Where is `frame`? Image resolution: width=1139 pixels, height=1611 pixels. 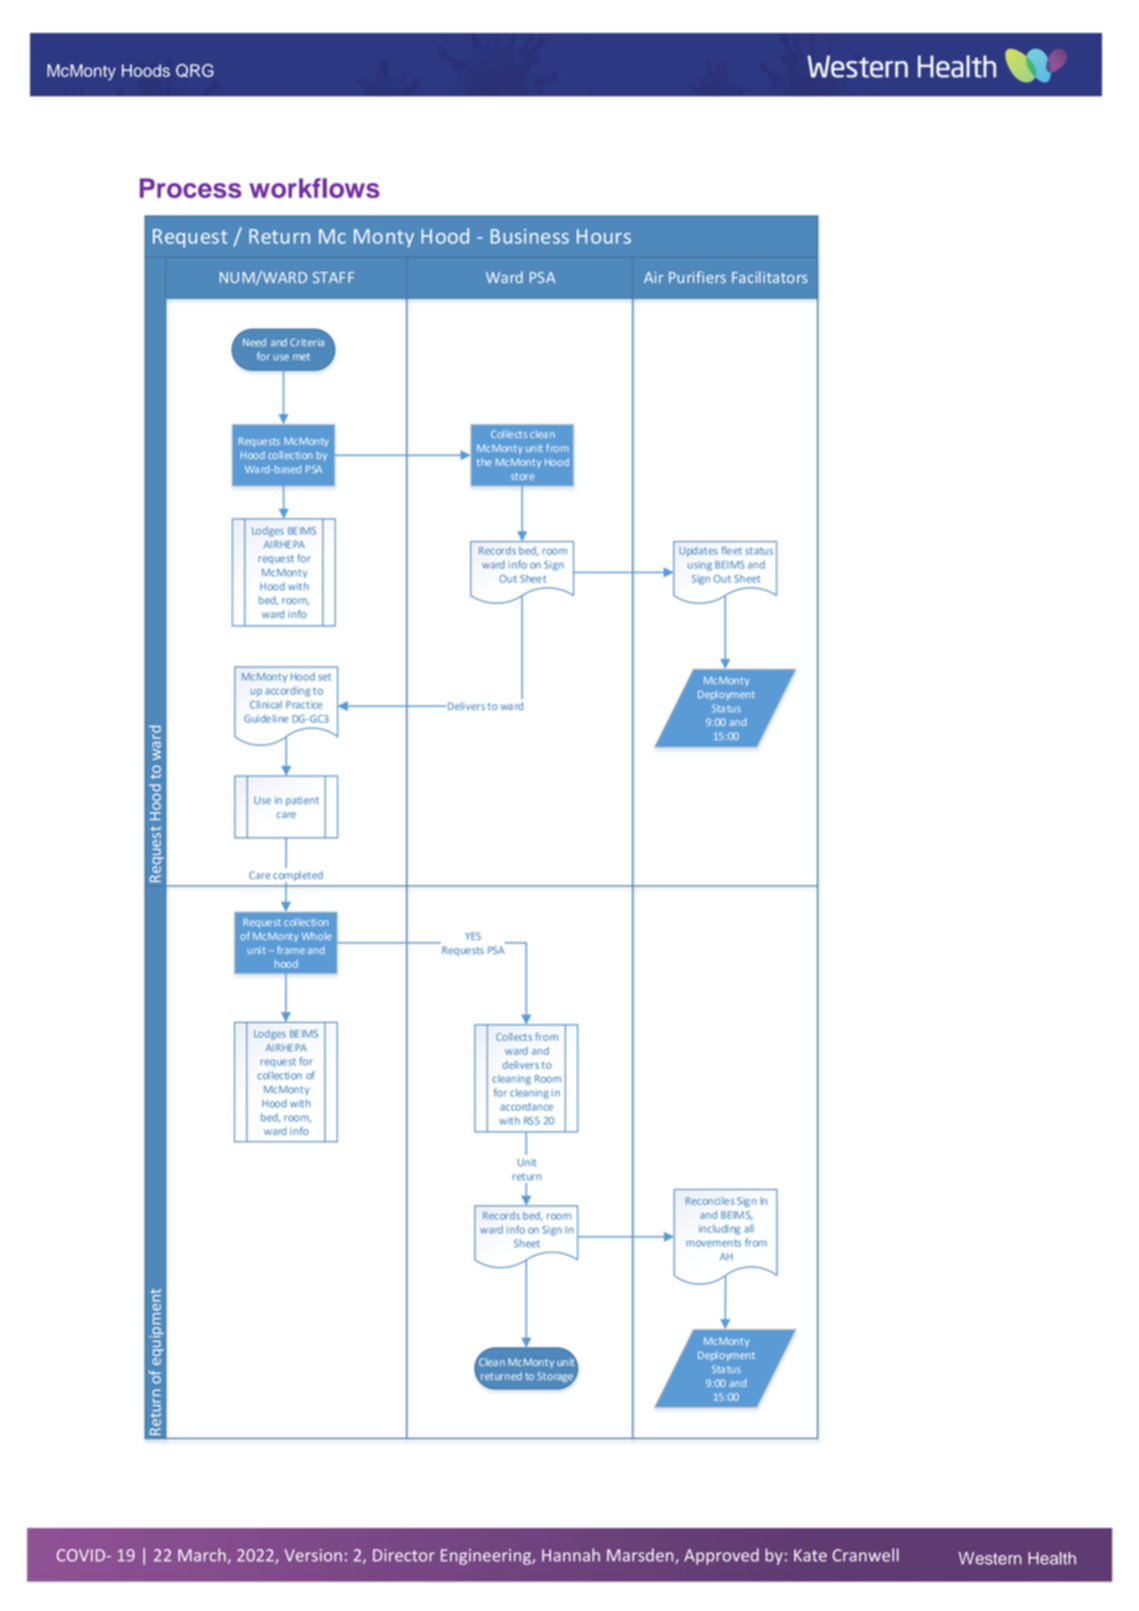 frame is located at coordinates (291, 950).
